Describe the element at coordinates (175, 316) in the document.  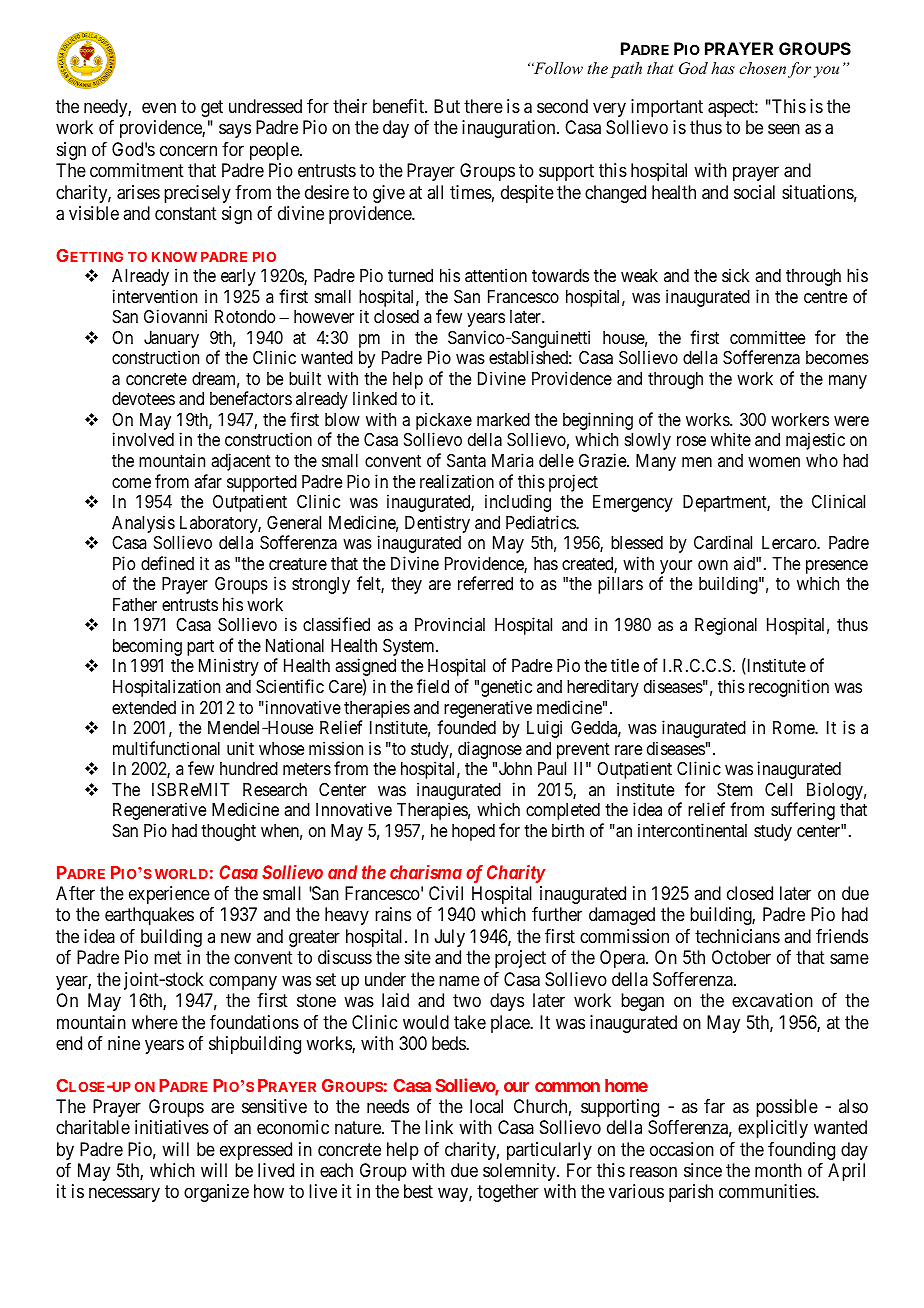
I see `Giovanni` at that location.
